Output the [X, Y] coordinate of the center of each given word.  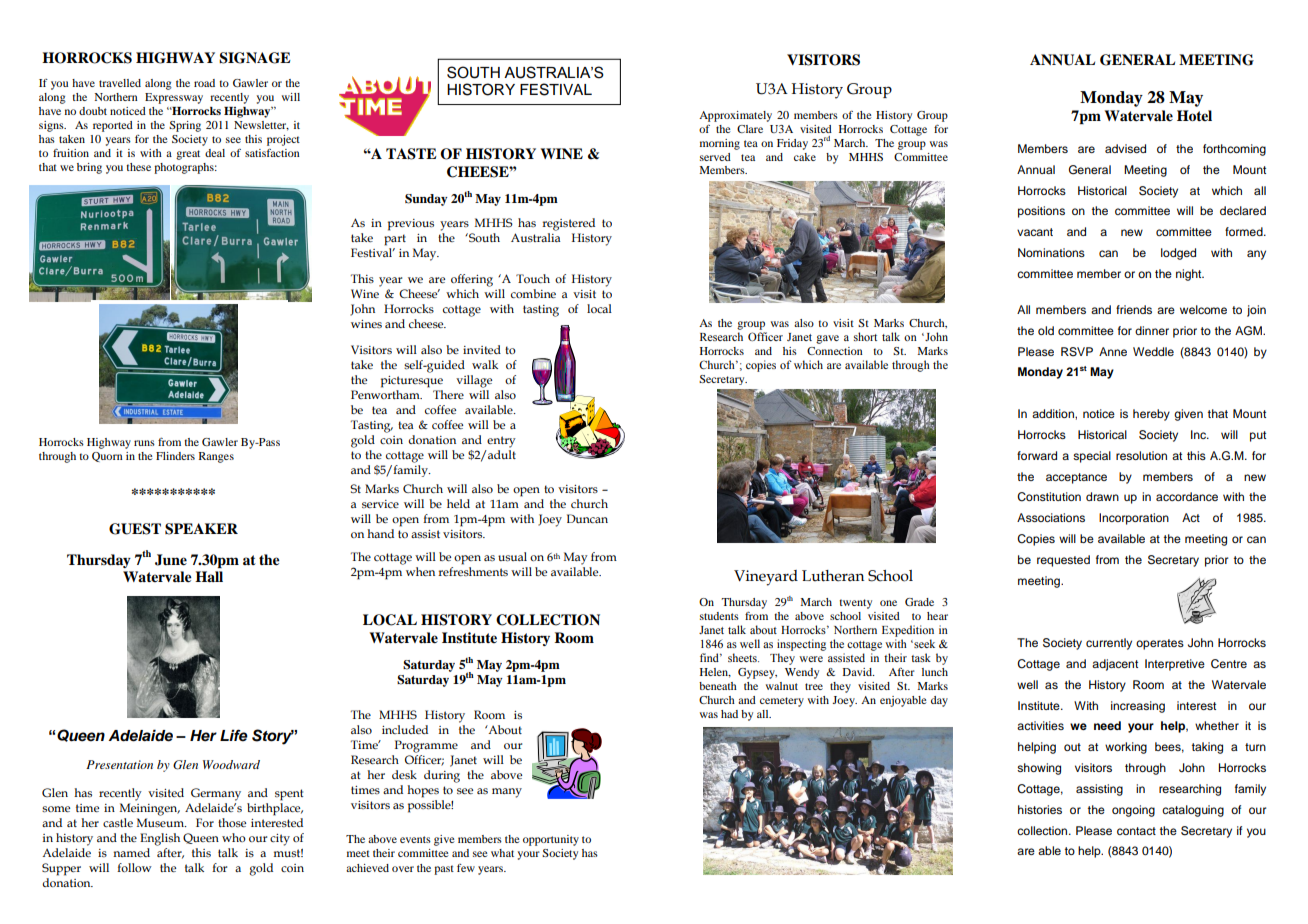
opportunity [551, 840]
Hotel [1194, 115]
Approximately [735, 116]
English [160, 839]
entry [501, 442]
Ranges [216, 457]
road [204, 83]
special [1092, 457]
